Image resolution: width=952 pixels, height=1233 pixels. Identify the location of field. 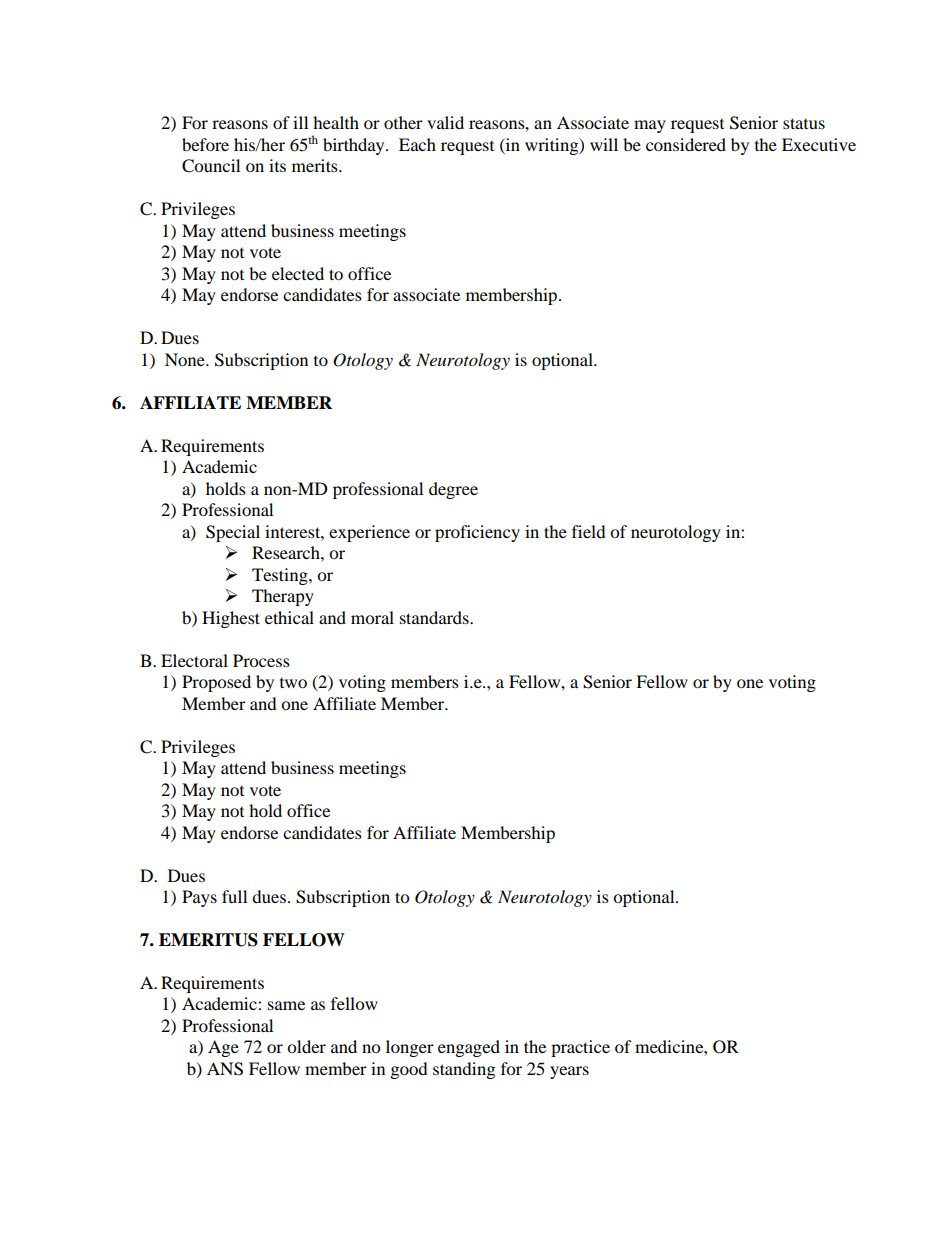
(589, 531).
